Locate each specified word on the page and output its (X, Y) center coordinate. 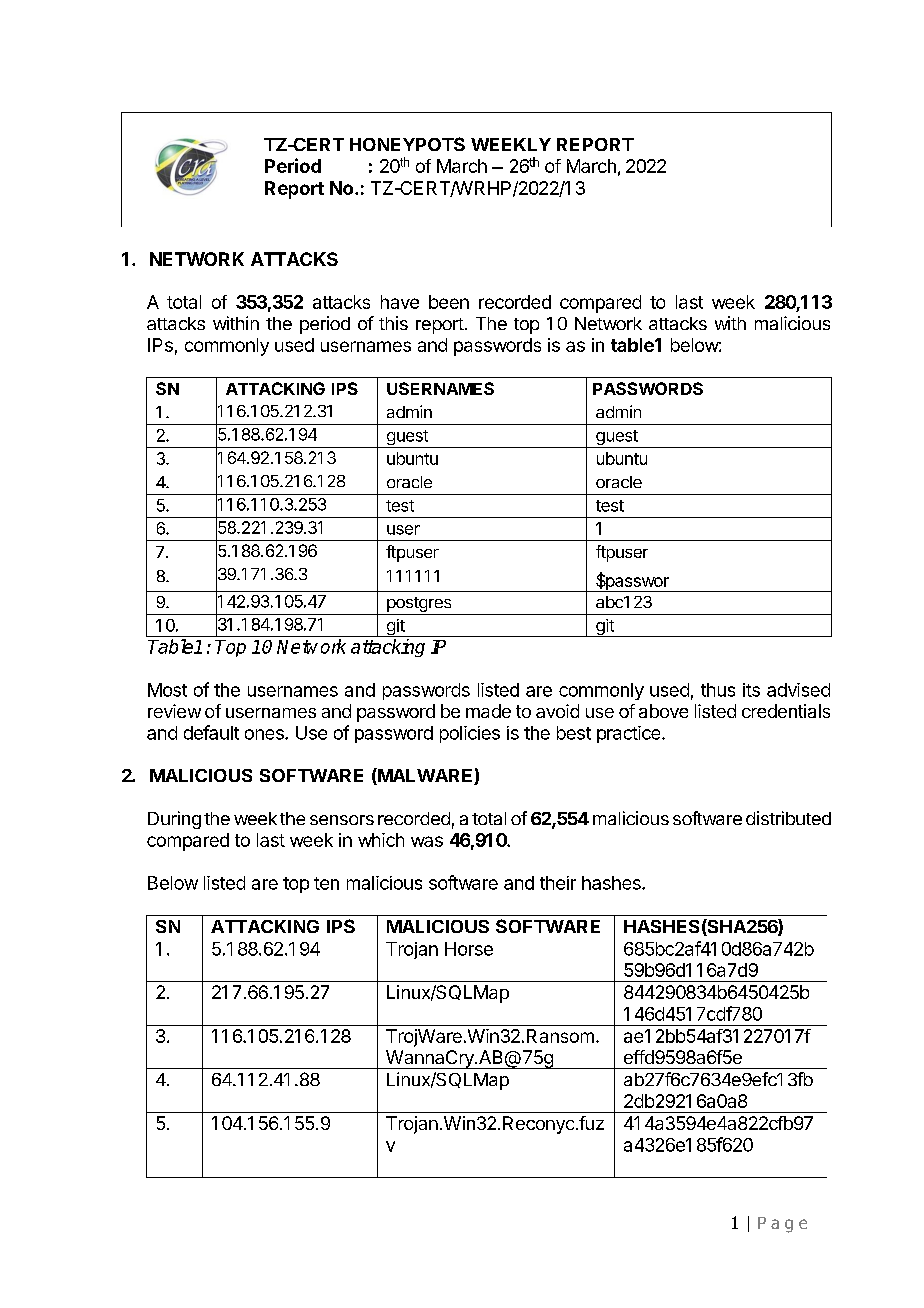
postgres (419, 604)
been (449, 302)
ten (326, 883)
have (400, 302)
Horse (469, 949)
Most (167, 690)
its (751, 690)
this (393, 323)
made (488, 711)
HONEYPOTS (407, 144)
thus (718, 690)
